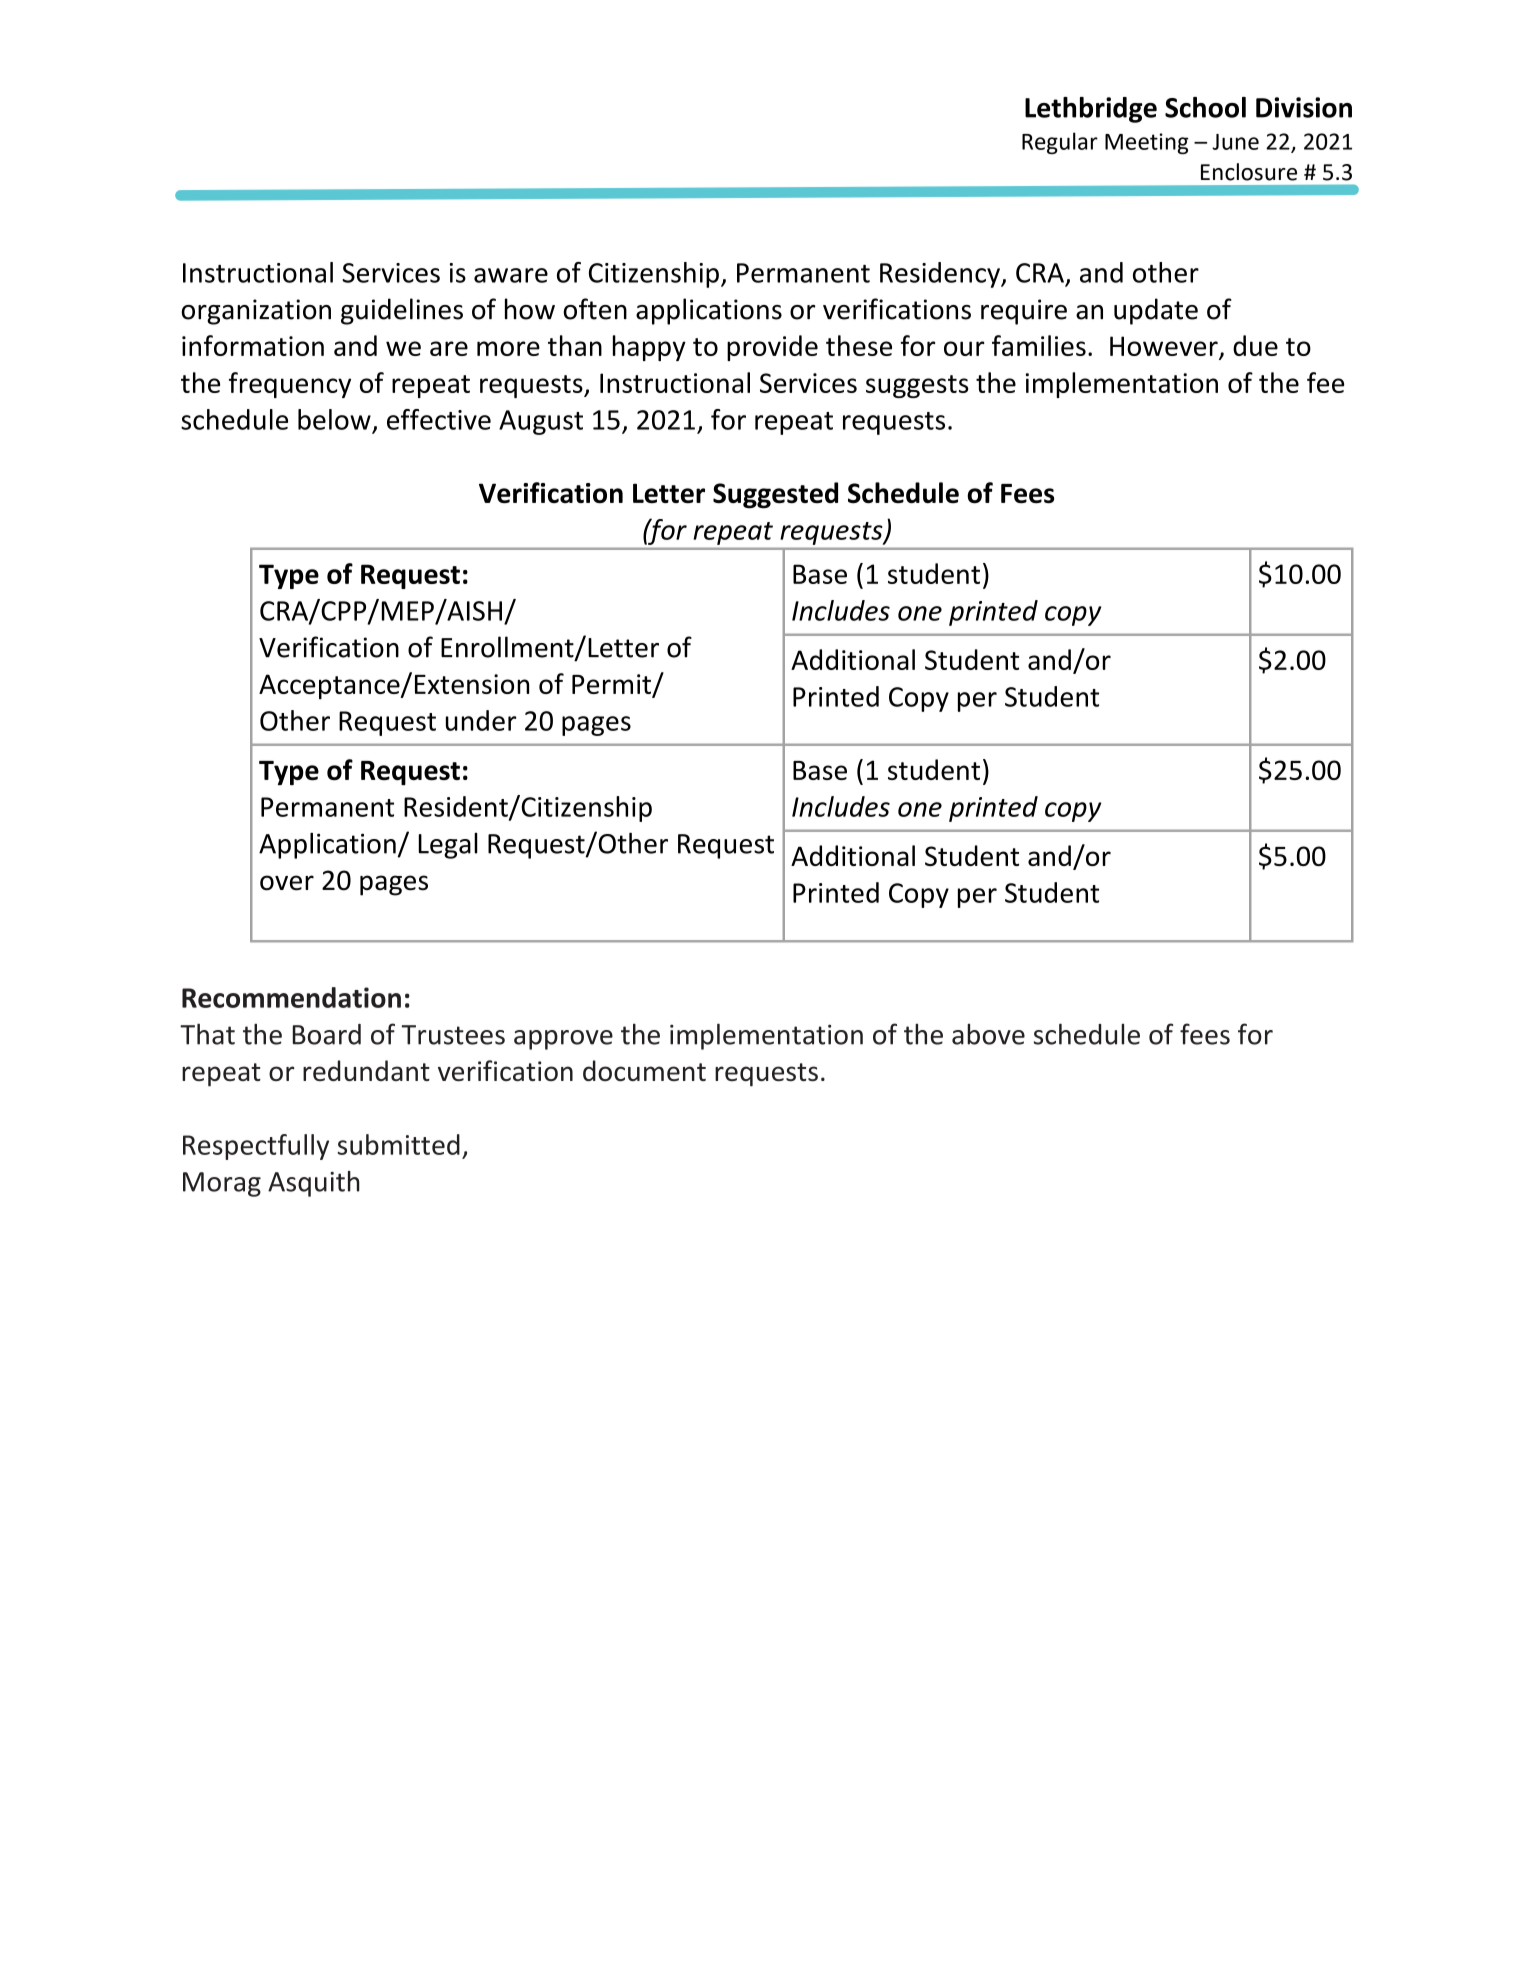 The width and height of the document is (1534, 1985). I want to click on below, so click(334, 419).
